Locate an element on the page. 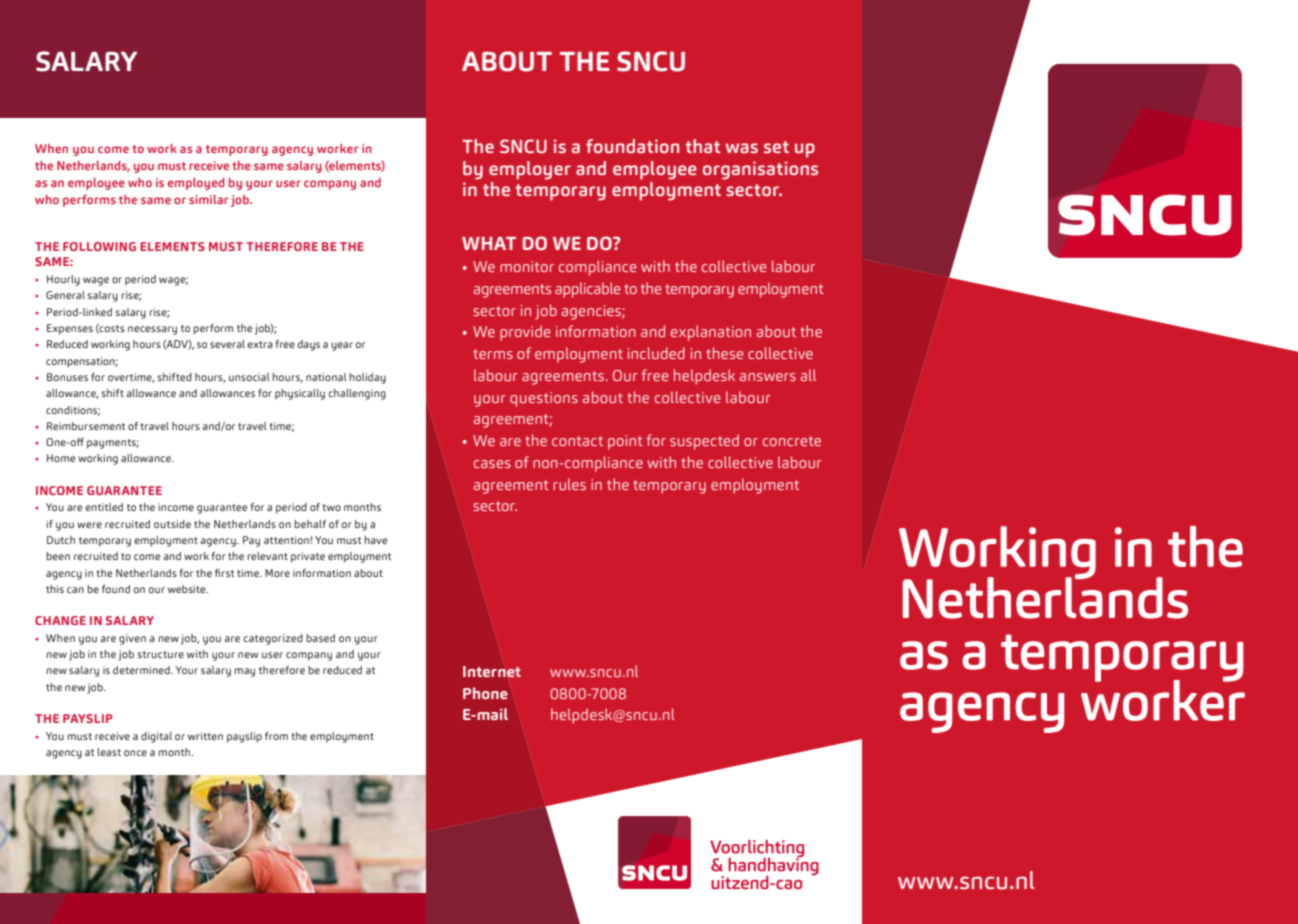 The image size is (1298, 924). employer is located at coordinates (530, 170).
